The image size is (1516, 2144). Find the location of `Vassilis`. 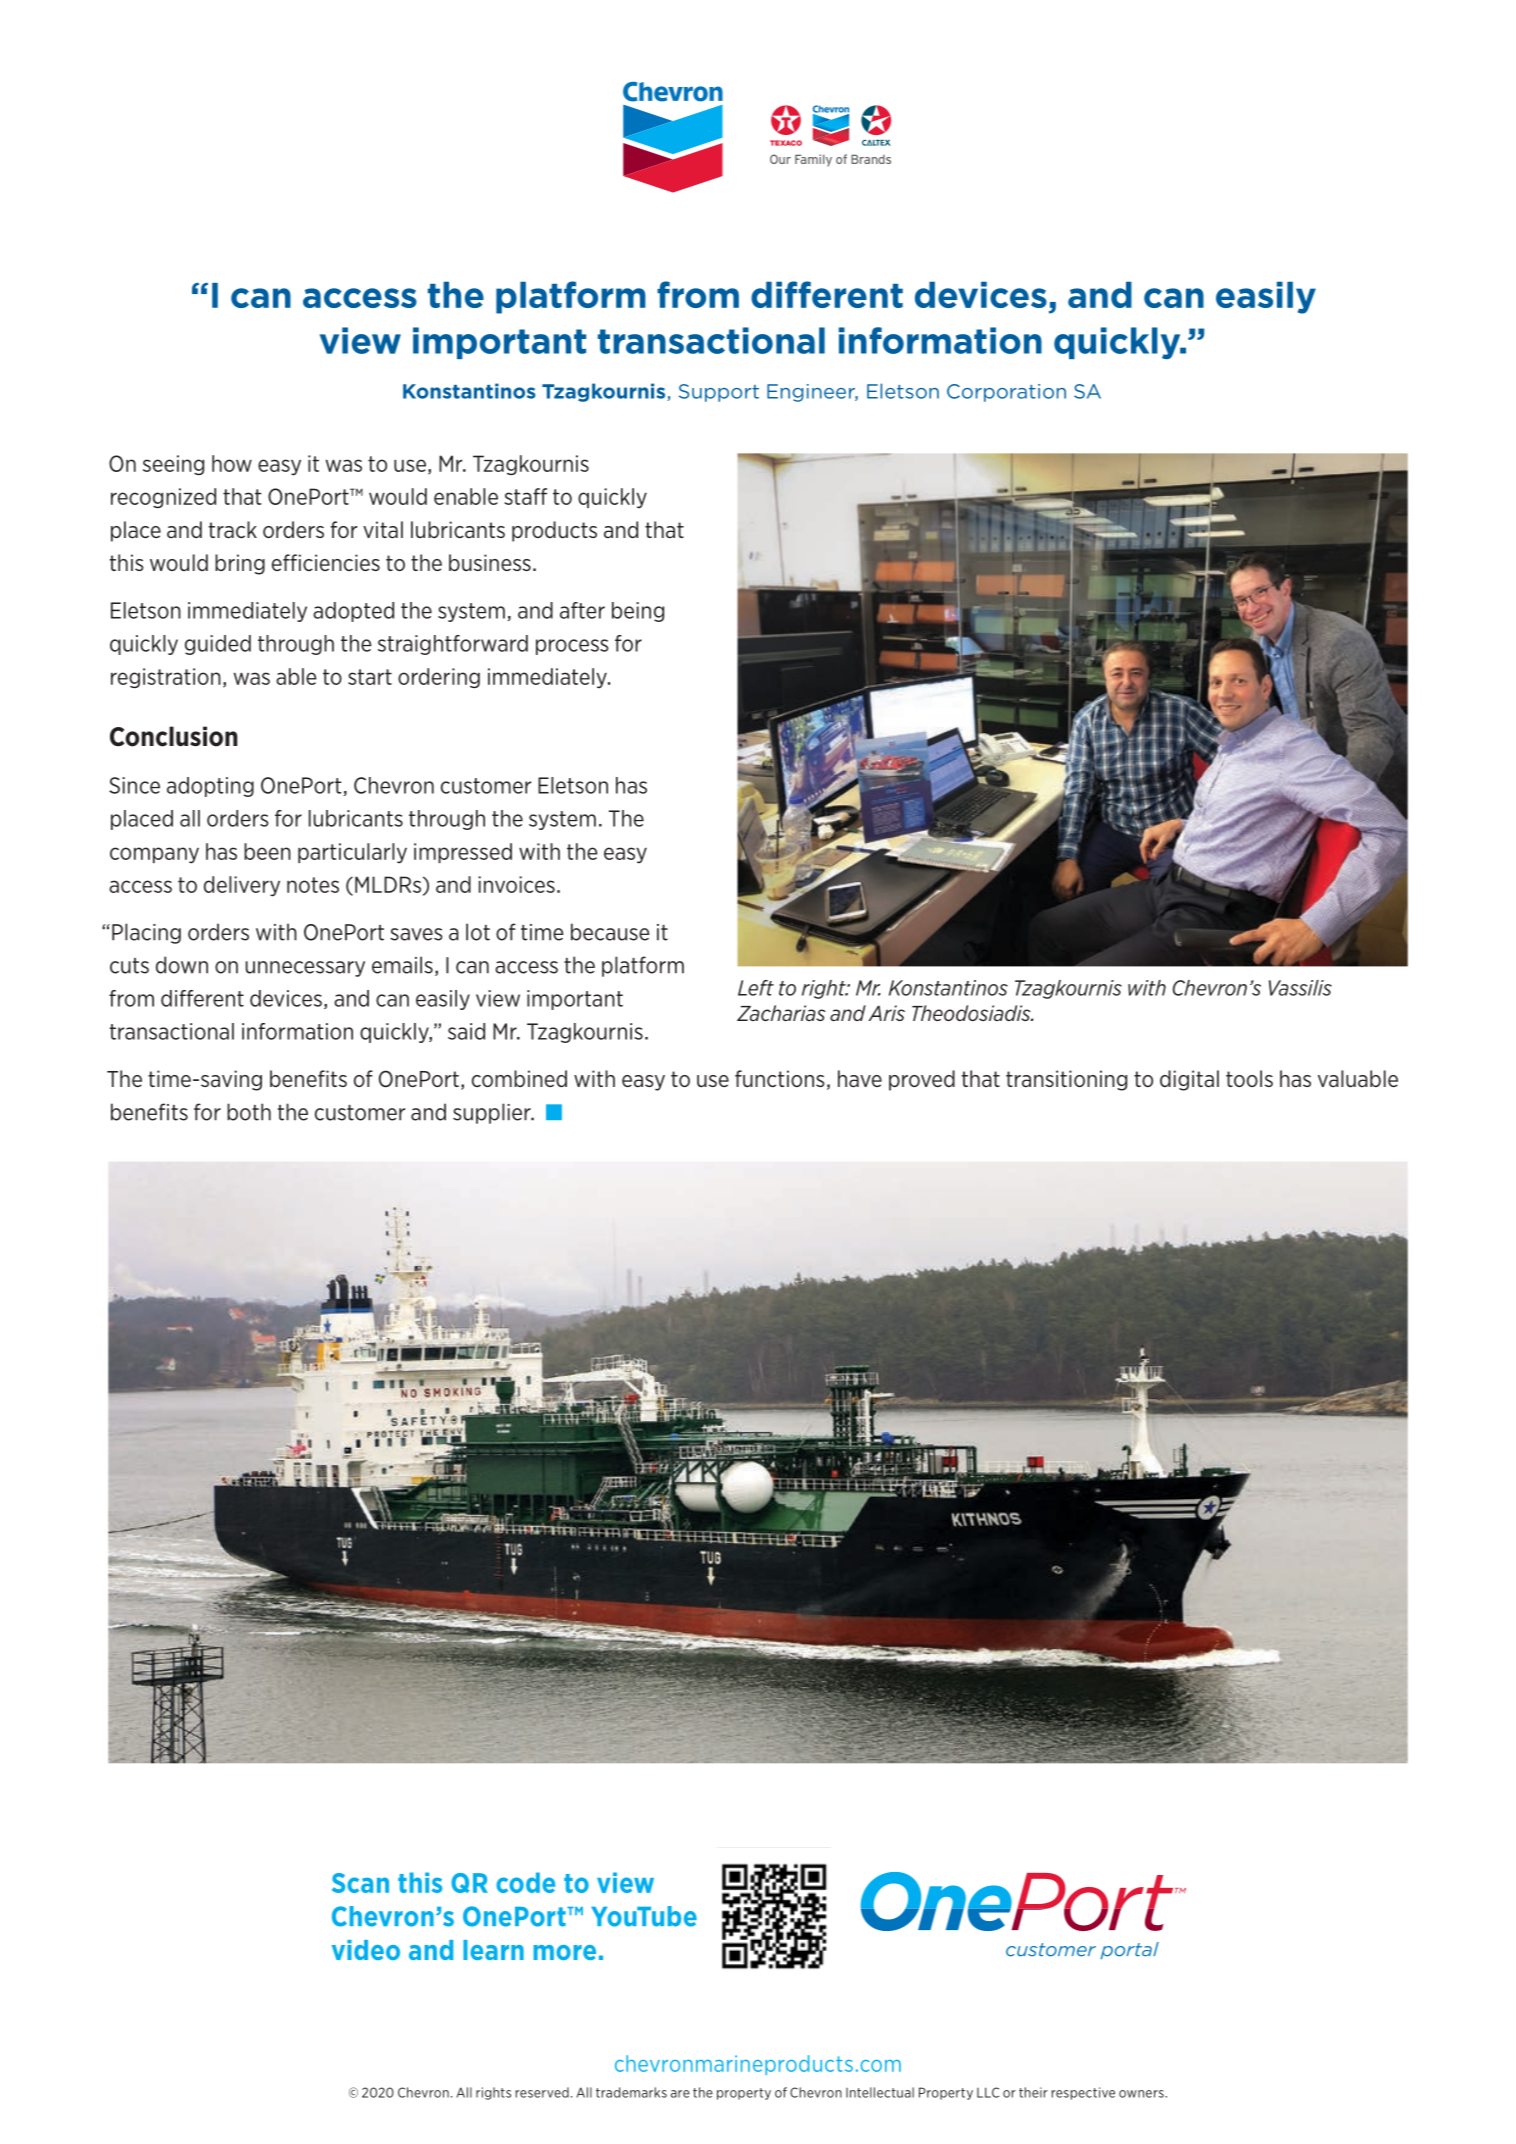

Vassilis is located at coordinates (1300, 988).
